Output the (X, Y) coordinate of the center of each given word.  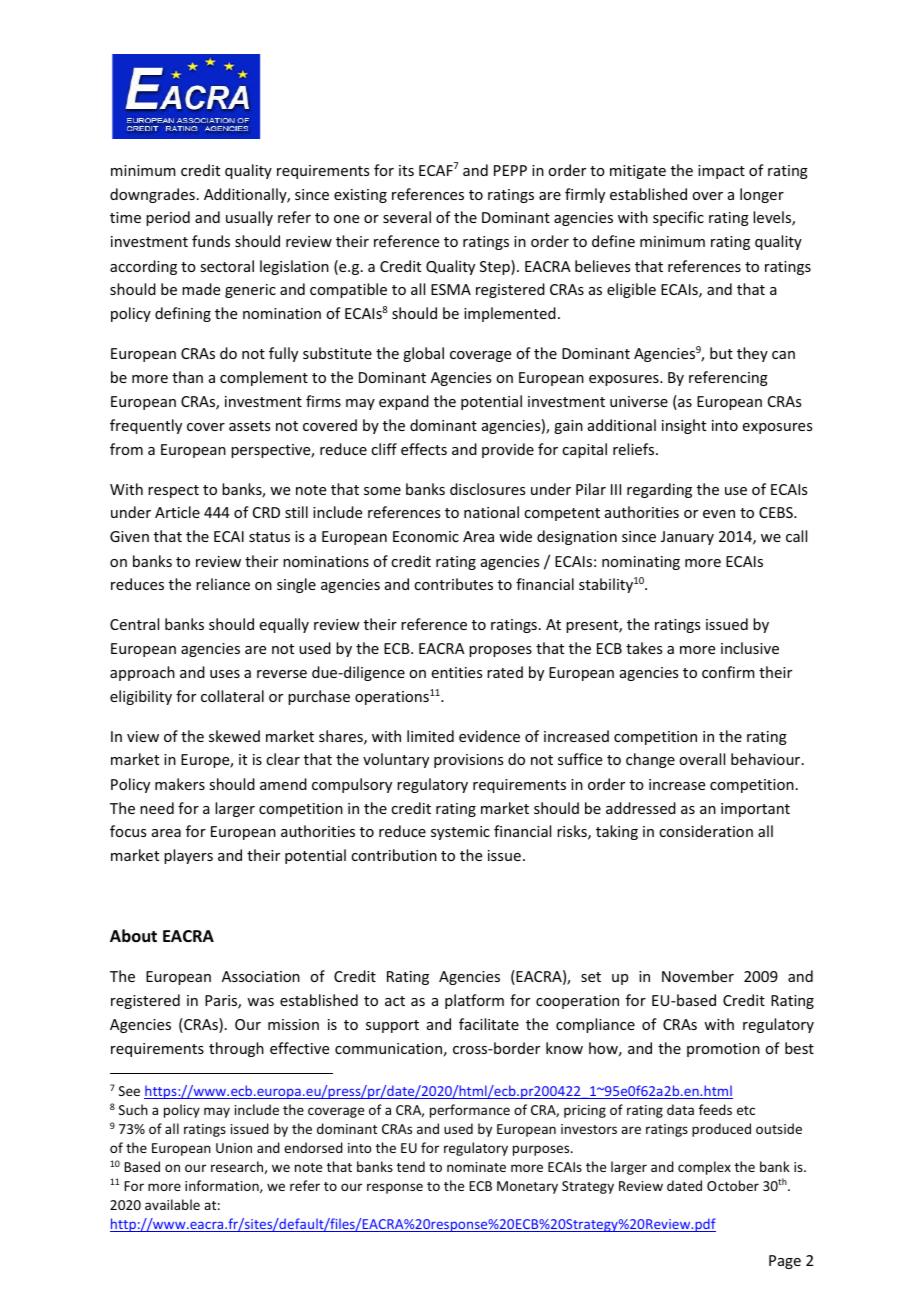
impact (721, 172)
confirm (728, 672)
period (168, 218)
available (172, 1204)
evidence (489, 736)
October (733, 1185)
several (407, 217)
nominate (476, 1167)
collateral (232, 696)
